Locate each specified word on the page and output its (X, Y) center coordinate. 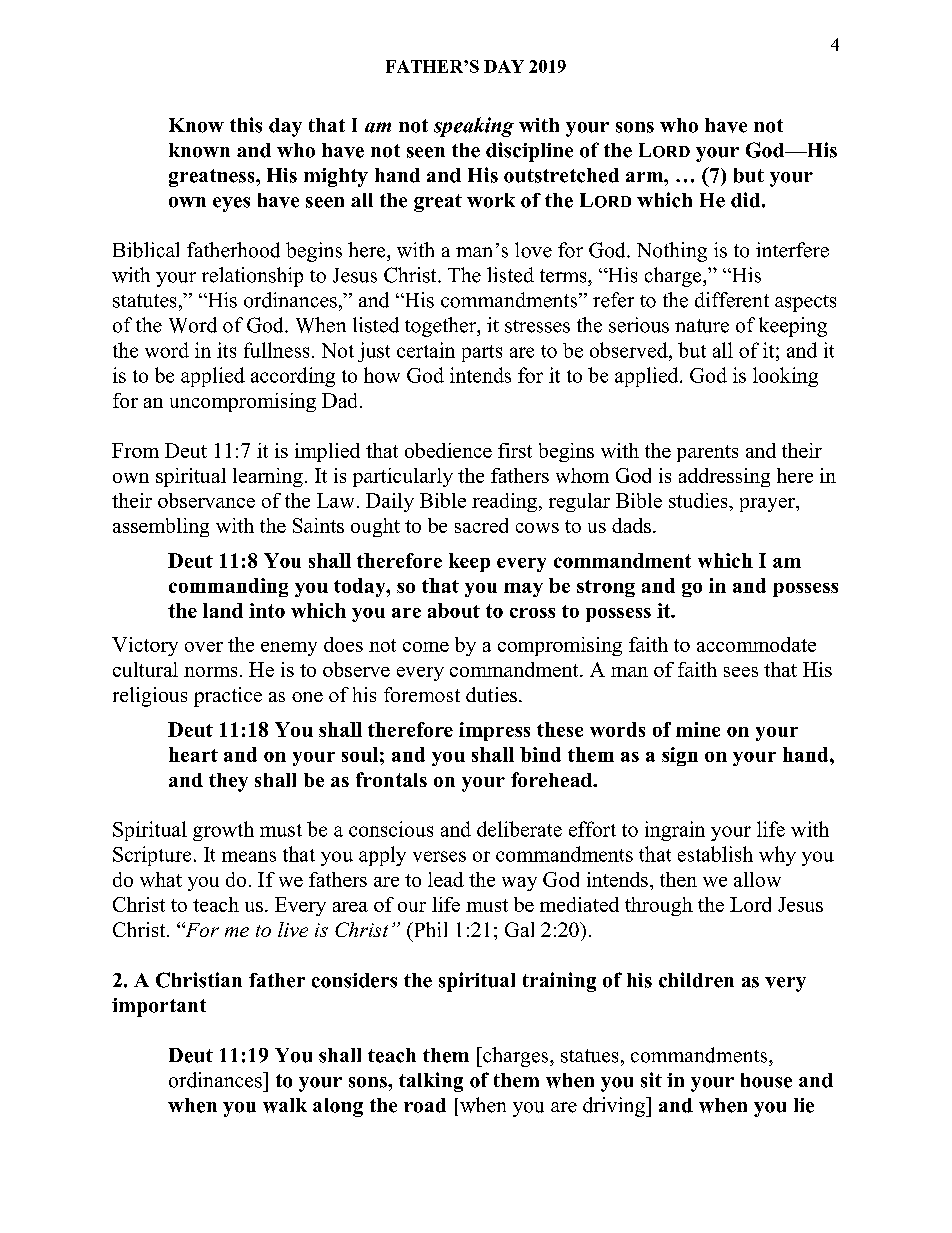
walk (285, 1105)
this (246, 125)
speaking (474, 127)
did (747, 200)
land (223, 610)
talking (431, 1082)
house (766, 1080)
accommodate (756, 644)
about (454, 610)
